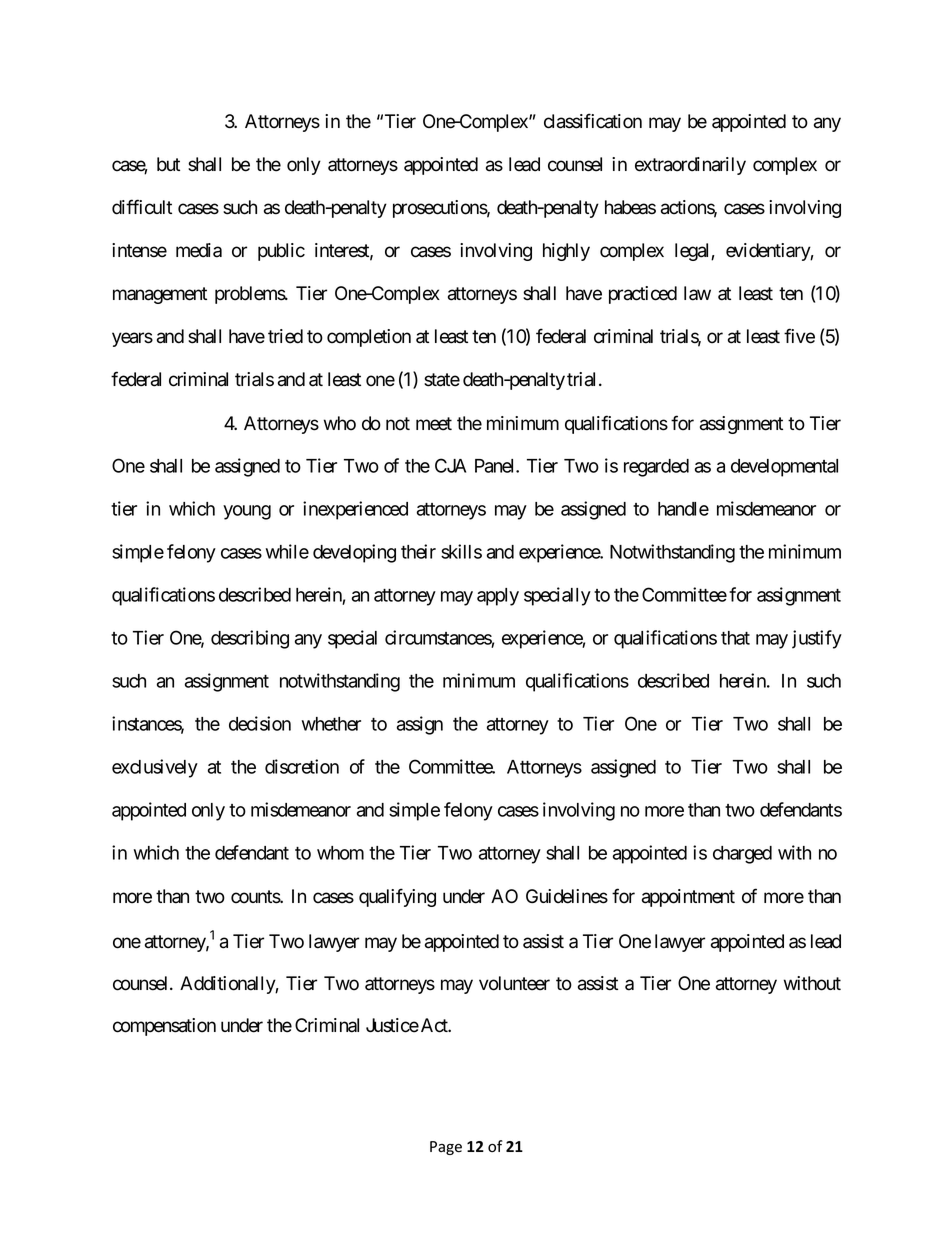 The height and width of the screenshot is (1233, 952). I want to click on compensation, so click(164, 1027).
